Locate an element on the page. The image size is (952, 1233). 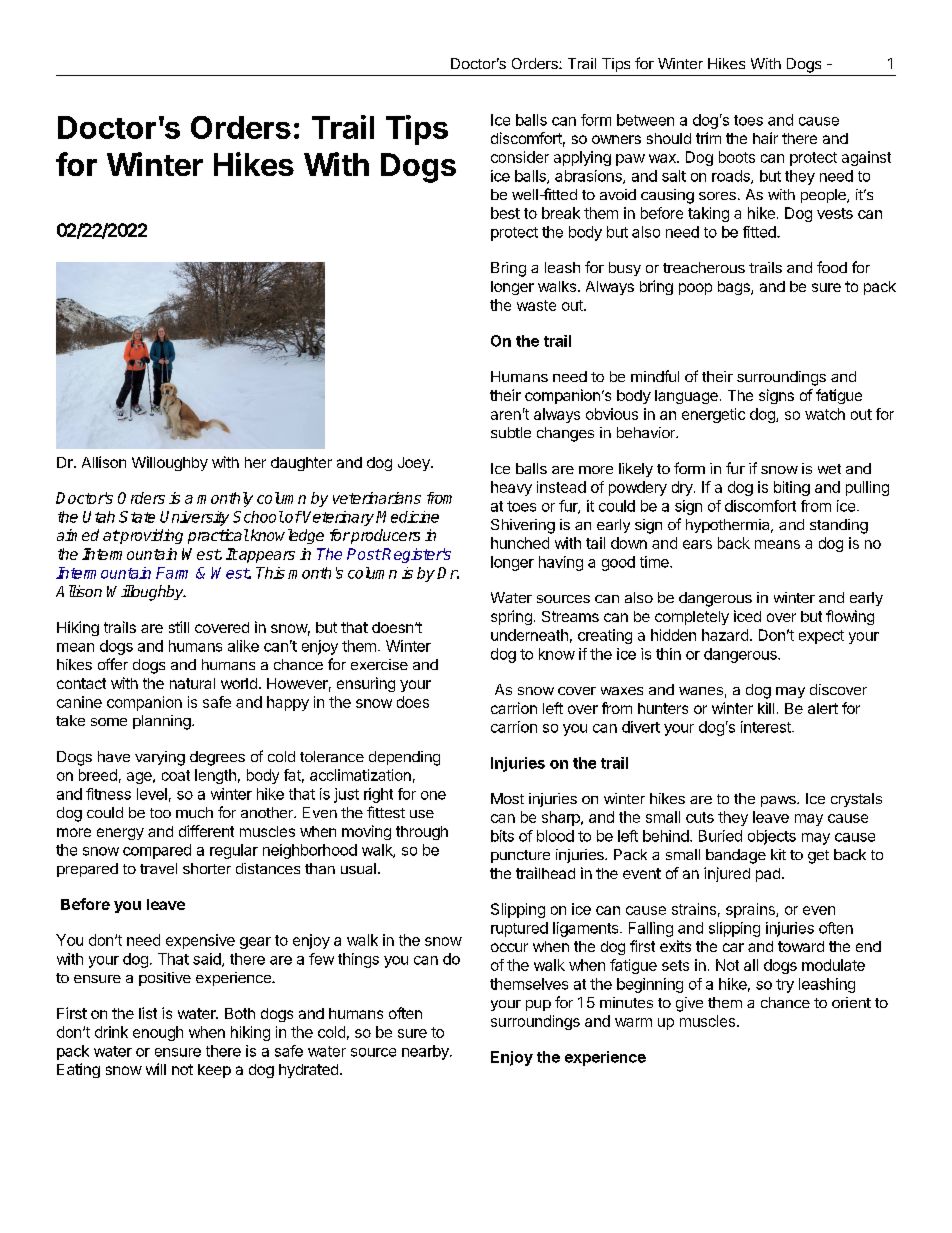
wet is located at coordinates (829, 469).
